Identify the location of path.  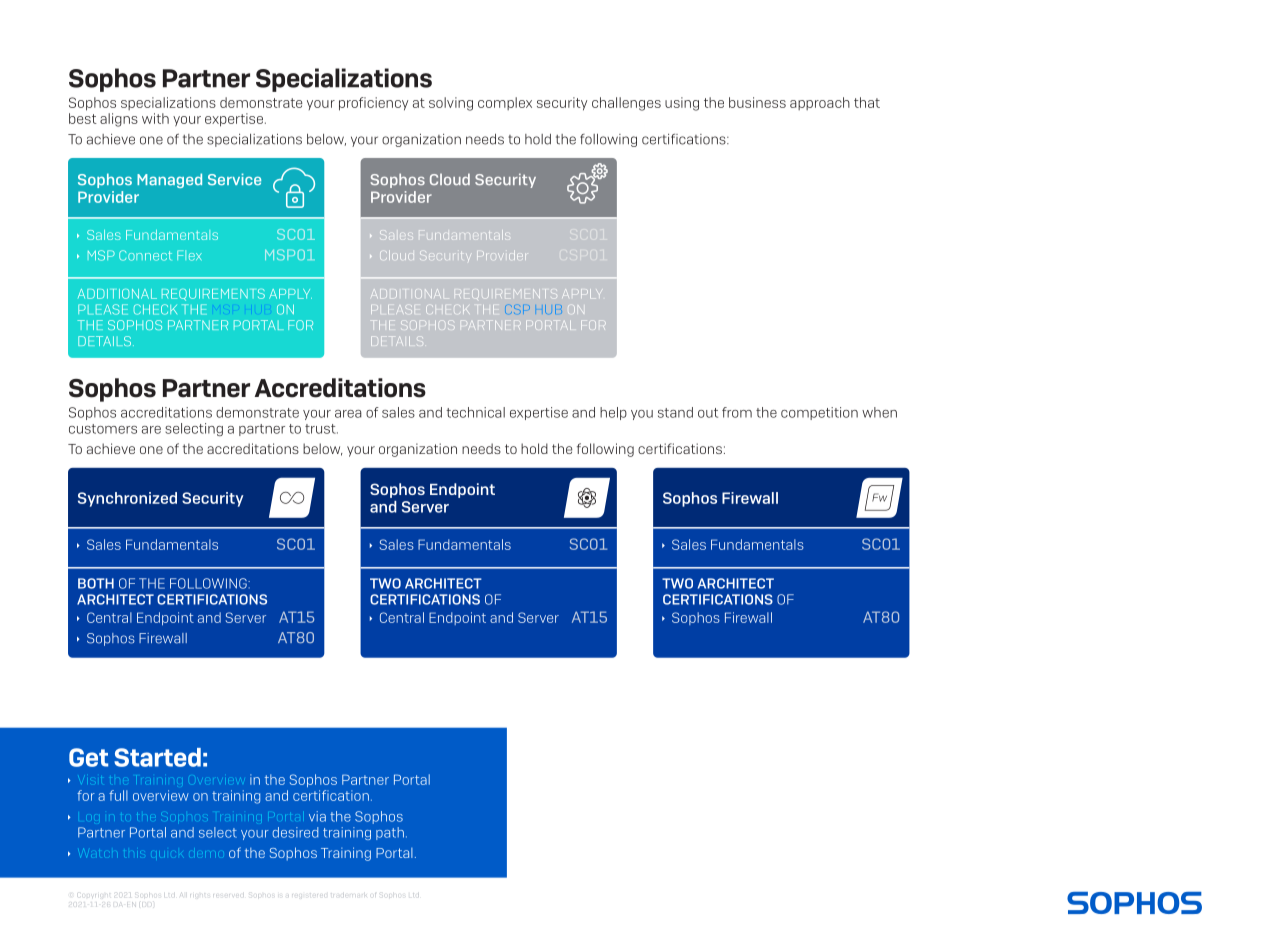
(390, 833).
